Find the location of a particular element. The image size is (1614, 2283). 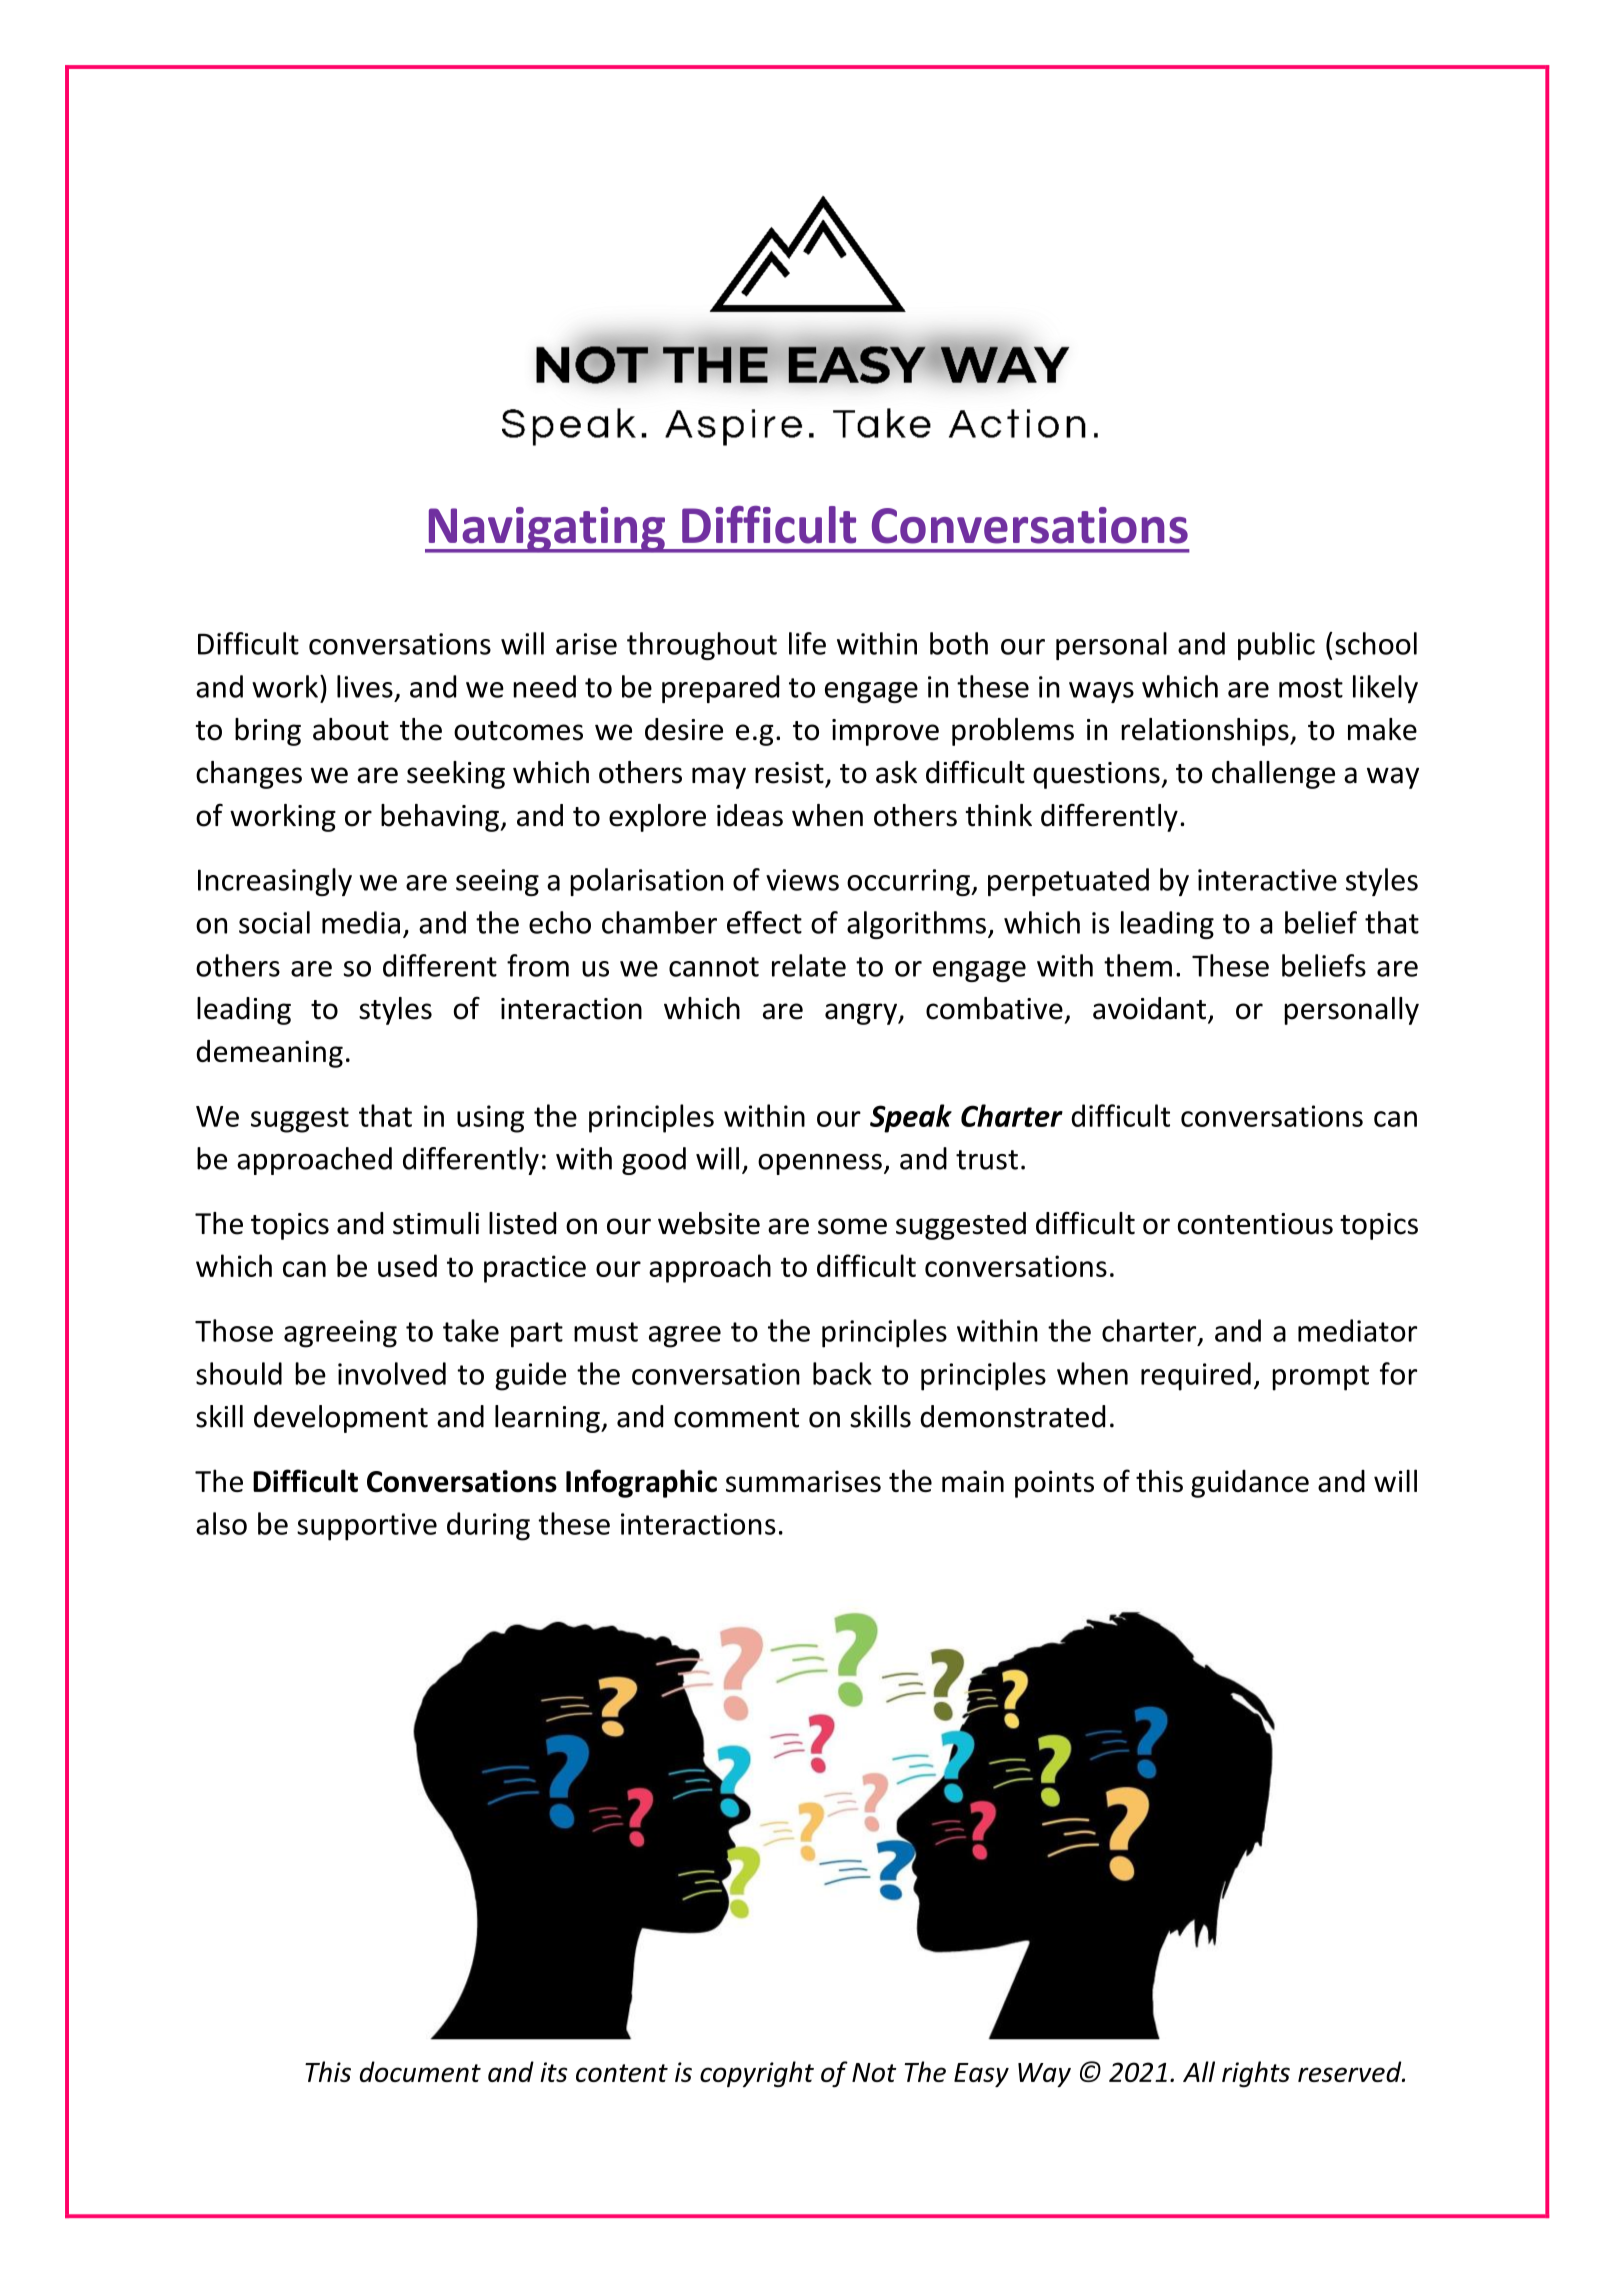

public is located at coordinates (1276, 646).
